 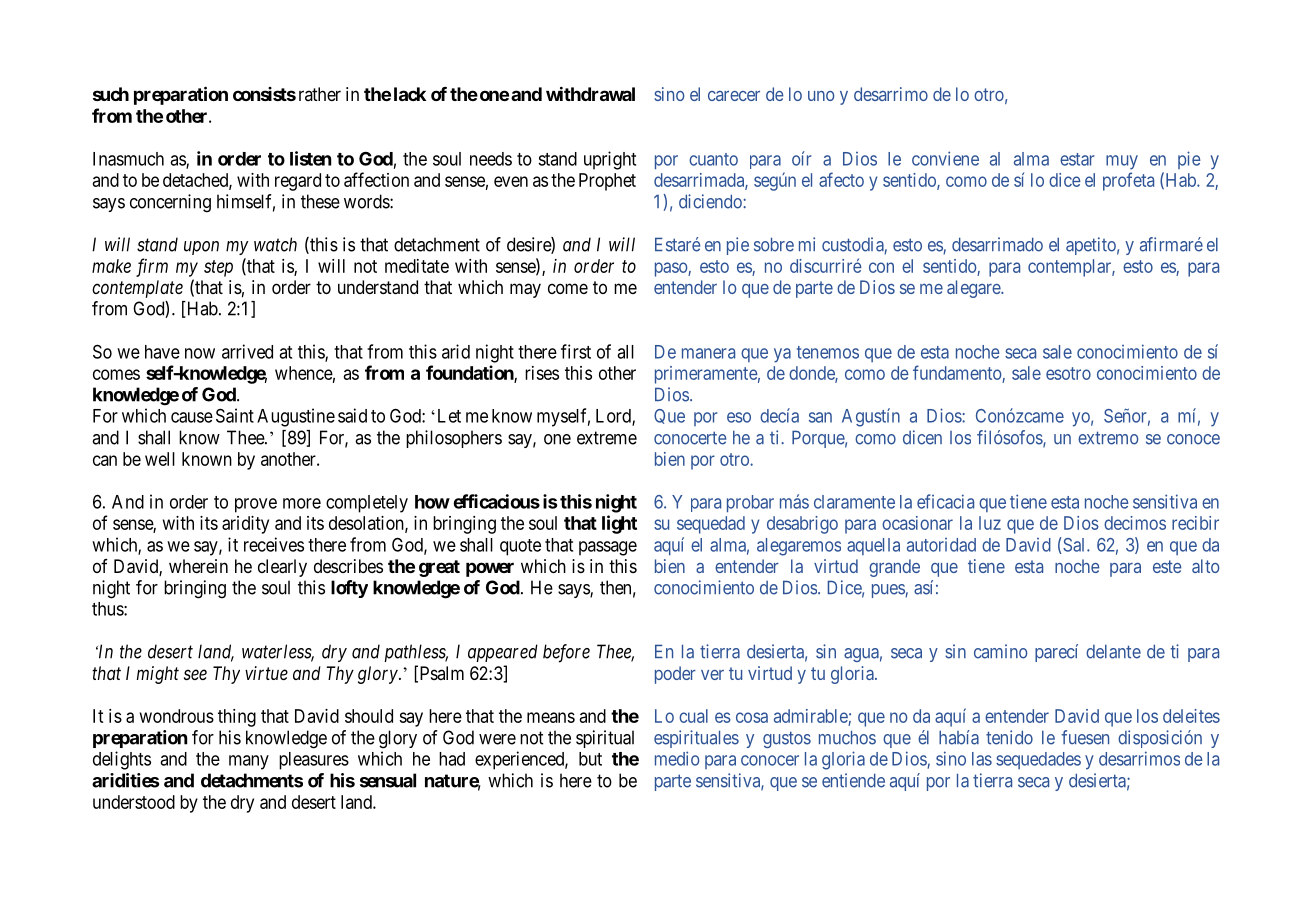 I want to click on muy, so click(x=1122, y=162).
